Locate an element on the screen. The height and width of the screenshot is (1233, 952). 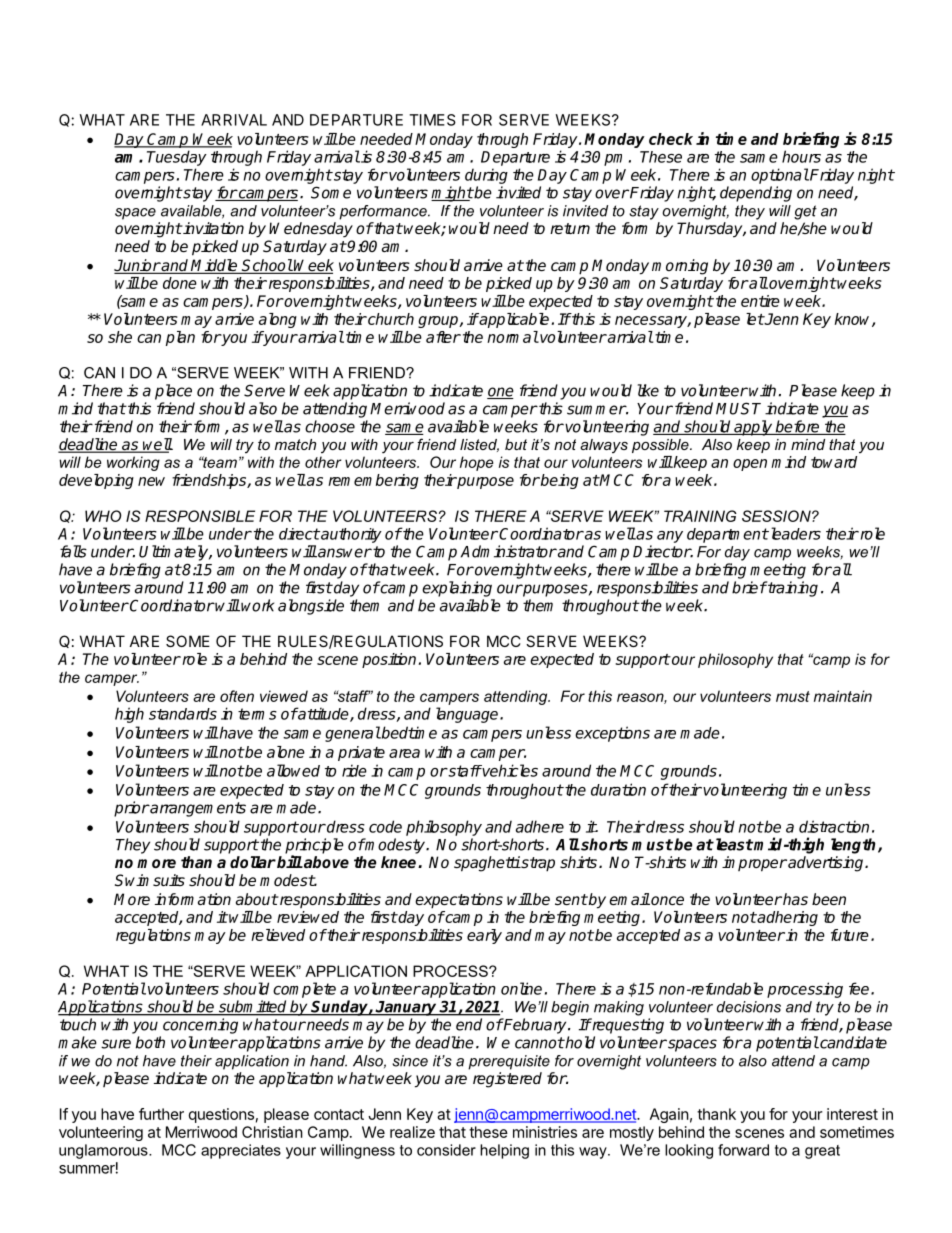
during is located at coordinates (486, 176).
